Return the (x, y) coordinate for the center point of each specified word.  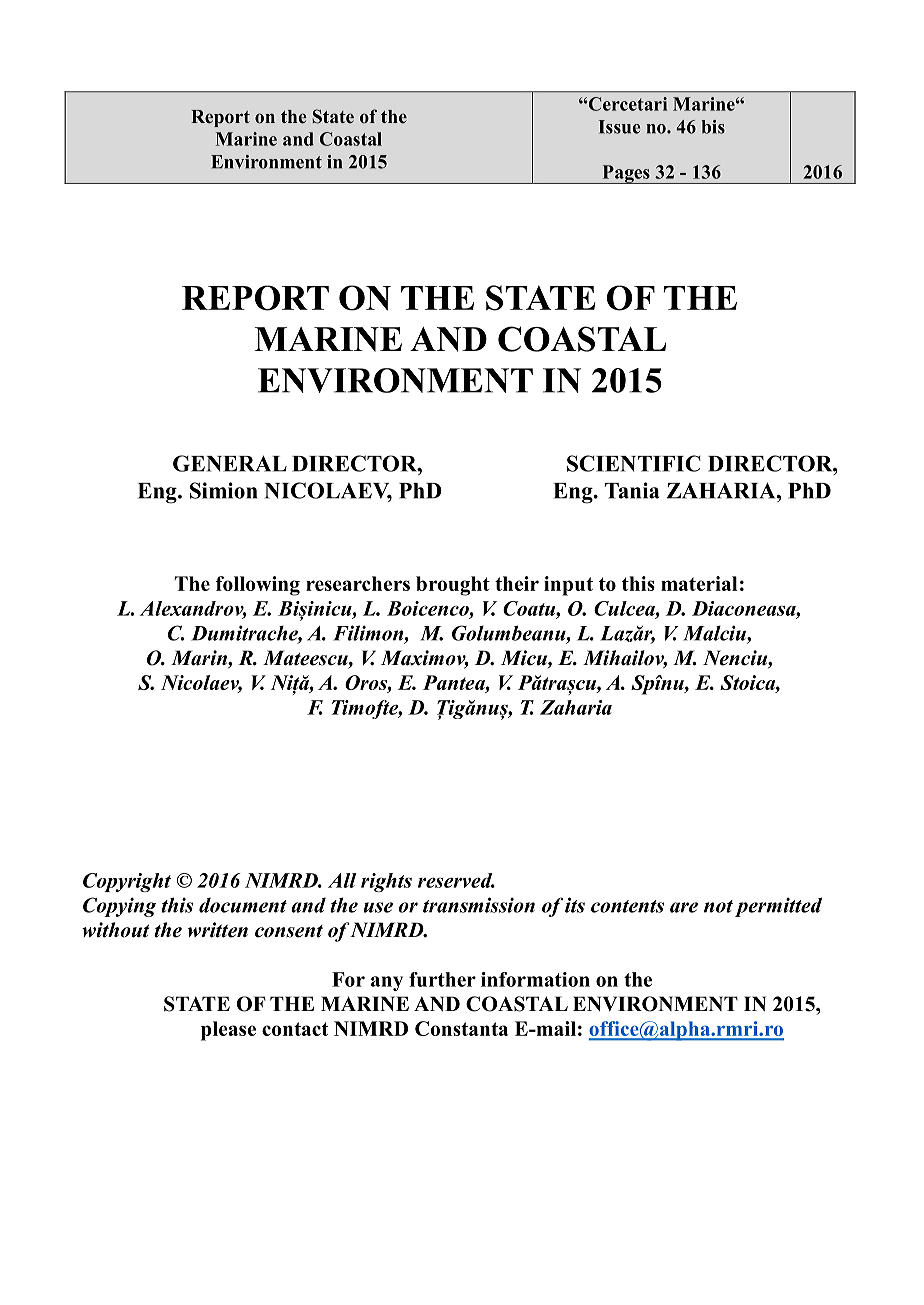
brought (453, 586)
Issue (619, 127)
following (258, 586)
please (228, 1031)
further (442, 979)
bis (713, 127)
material (699, 583)
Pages (626, 174)
